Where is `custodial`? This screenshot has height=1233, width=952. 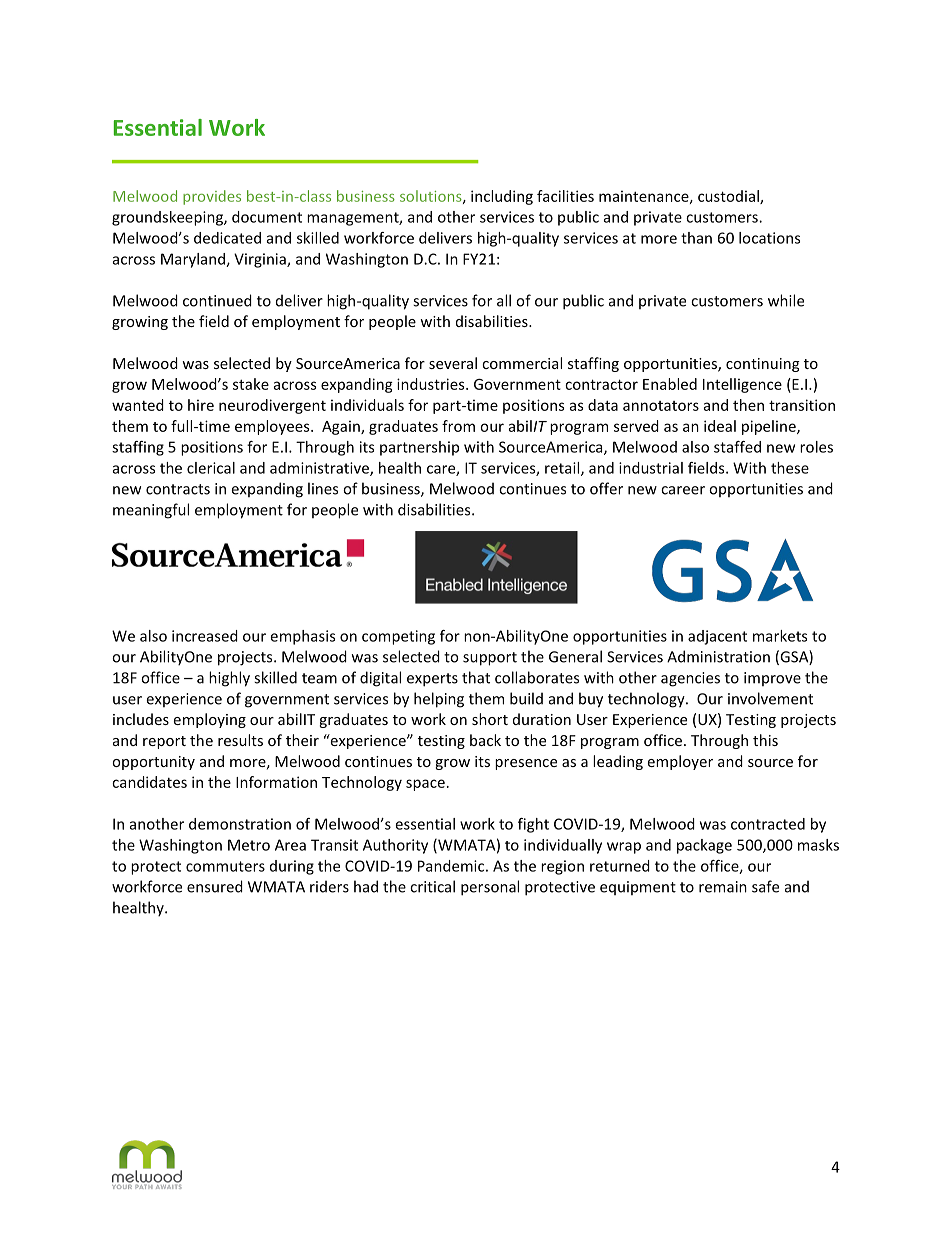
custodial is located at coordinates (729, 197).
